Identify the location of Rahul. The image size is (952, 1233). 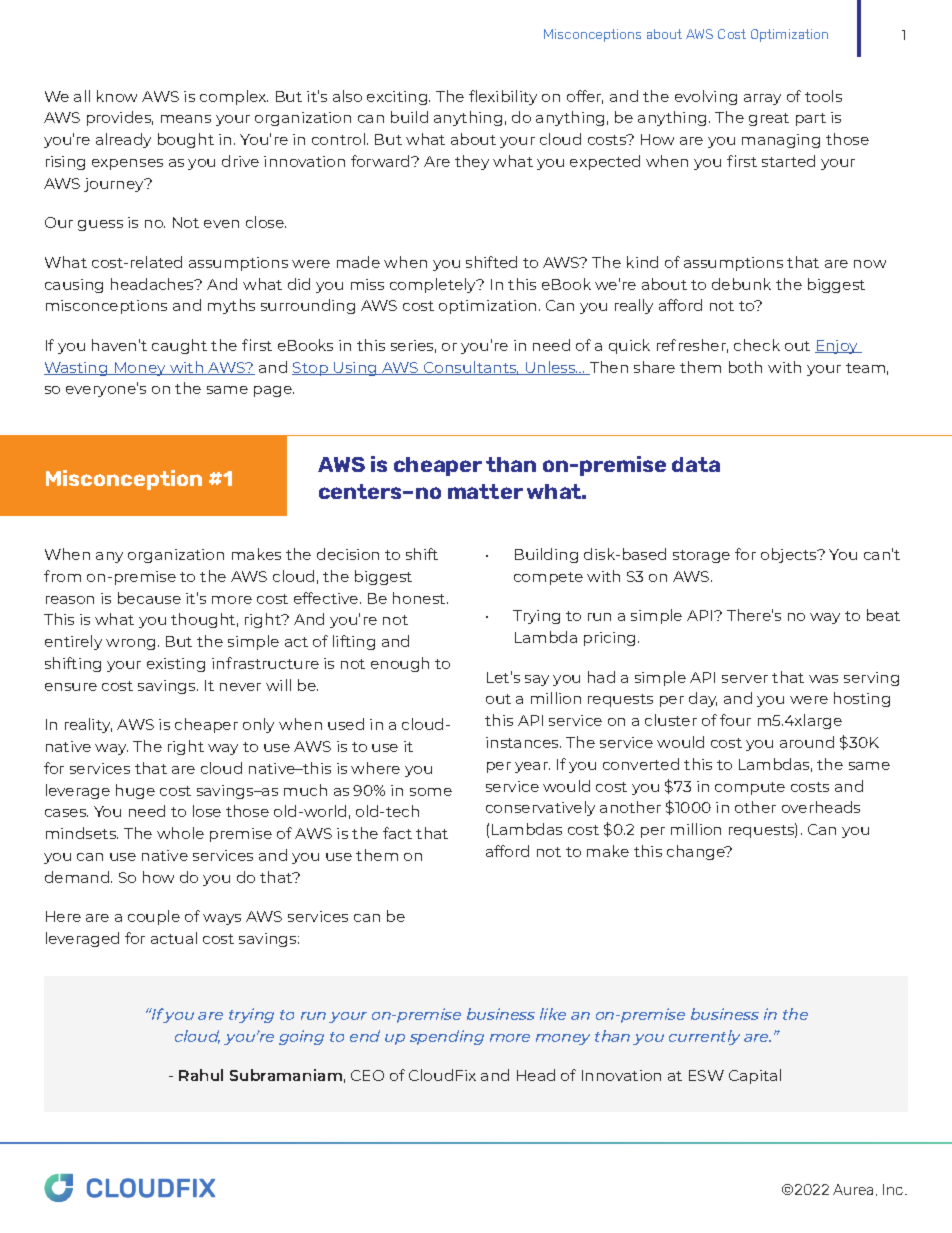
(201, 1075).
